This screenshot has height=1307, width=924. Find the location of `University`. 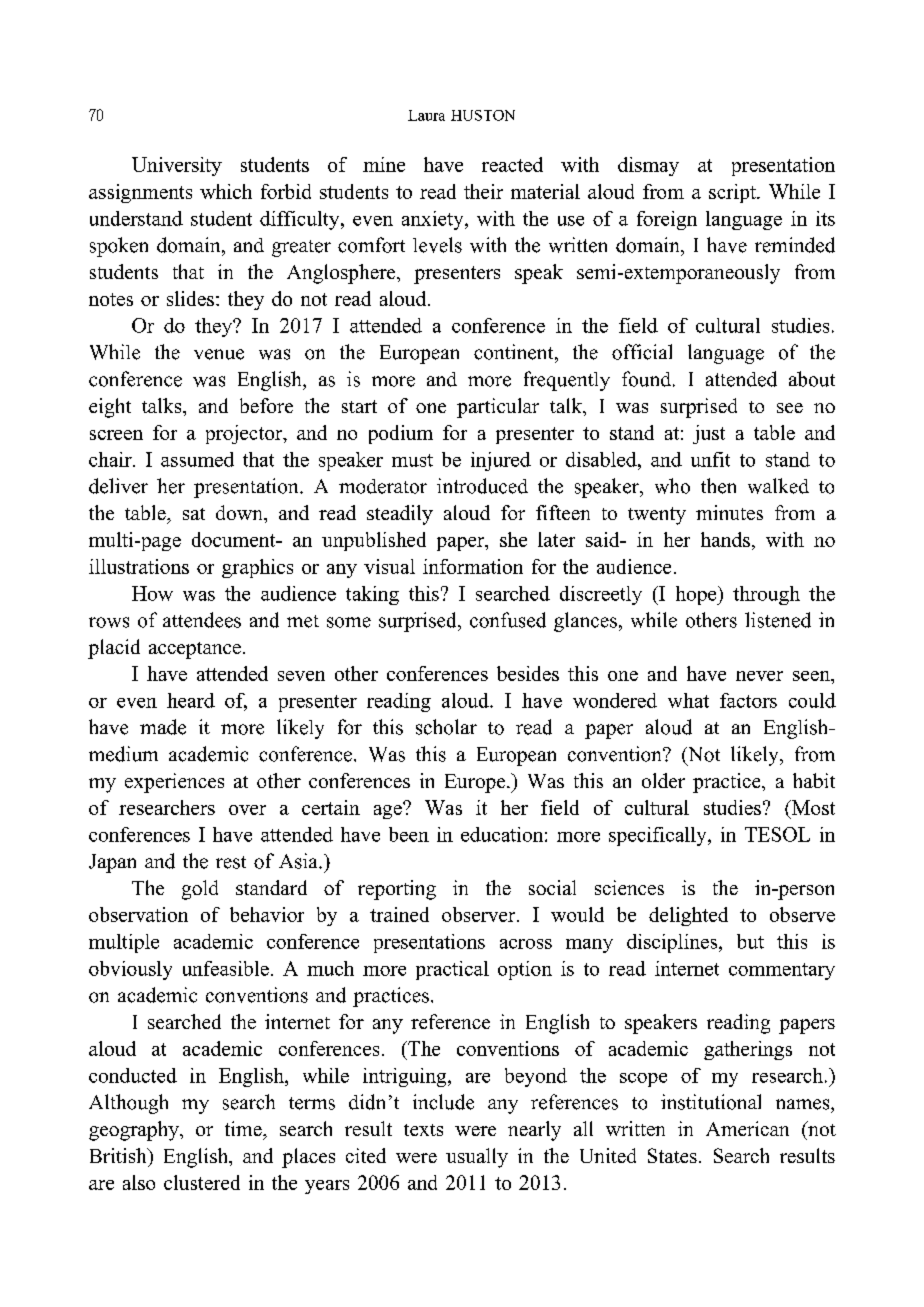

University is located at coordinates (177, 166).
